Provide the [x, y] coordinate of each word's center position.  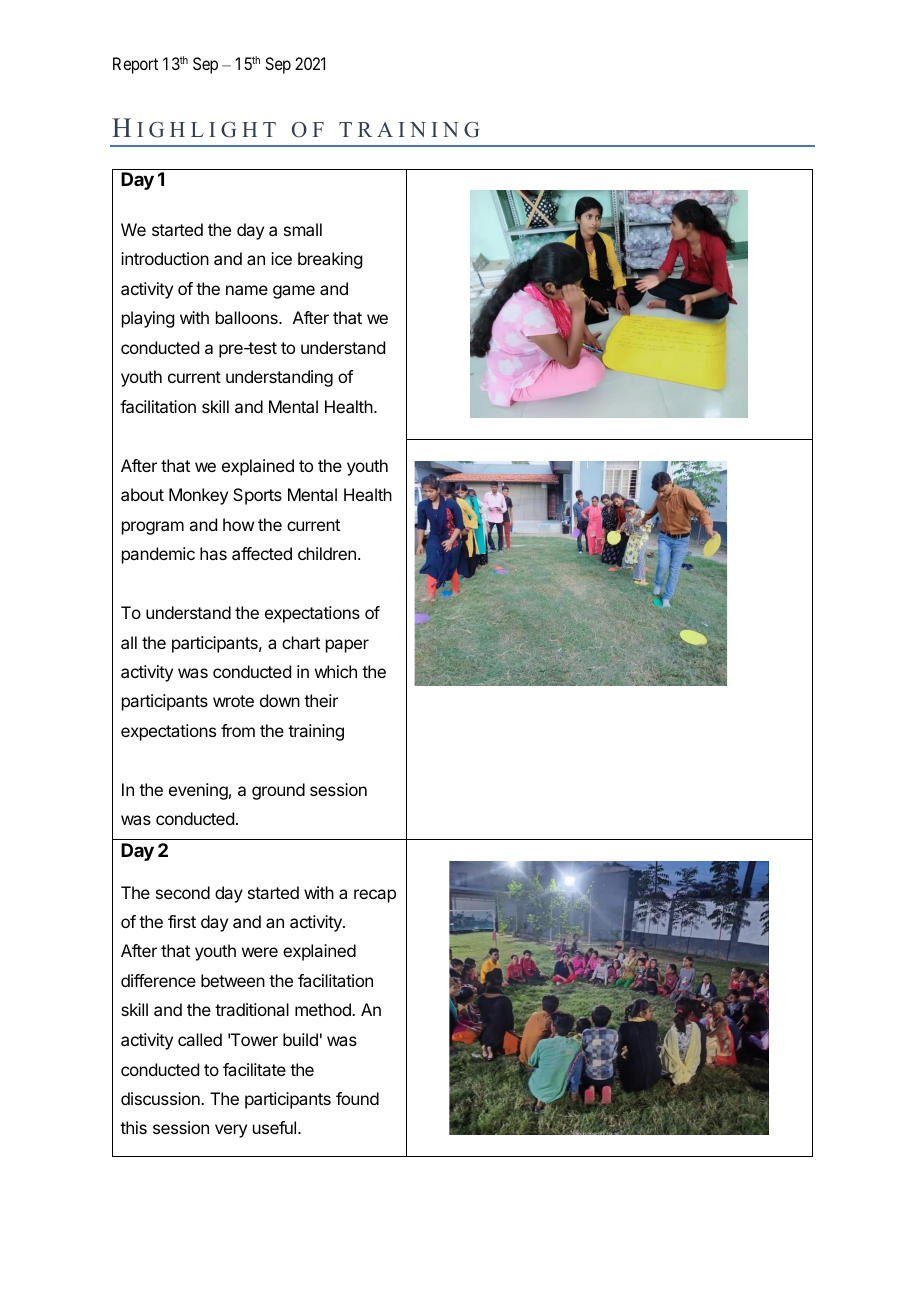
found [357, 1098]
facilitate [254, 1069]
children [327, 553]
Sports [257, 496]
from [238, 730]
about [142, 494]
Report [135, 65]
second [183, 892]
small [303, 229]
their [321, 700]
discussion [161, 1098]
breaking [330, 260]
